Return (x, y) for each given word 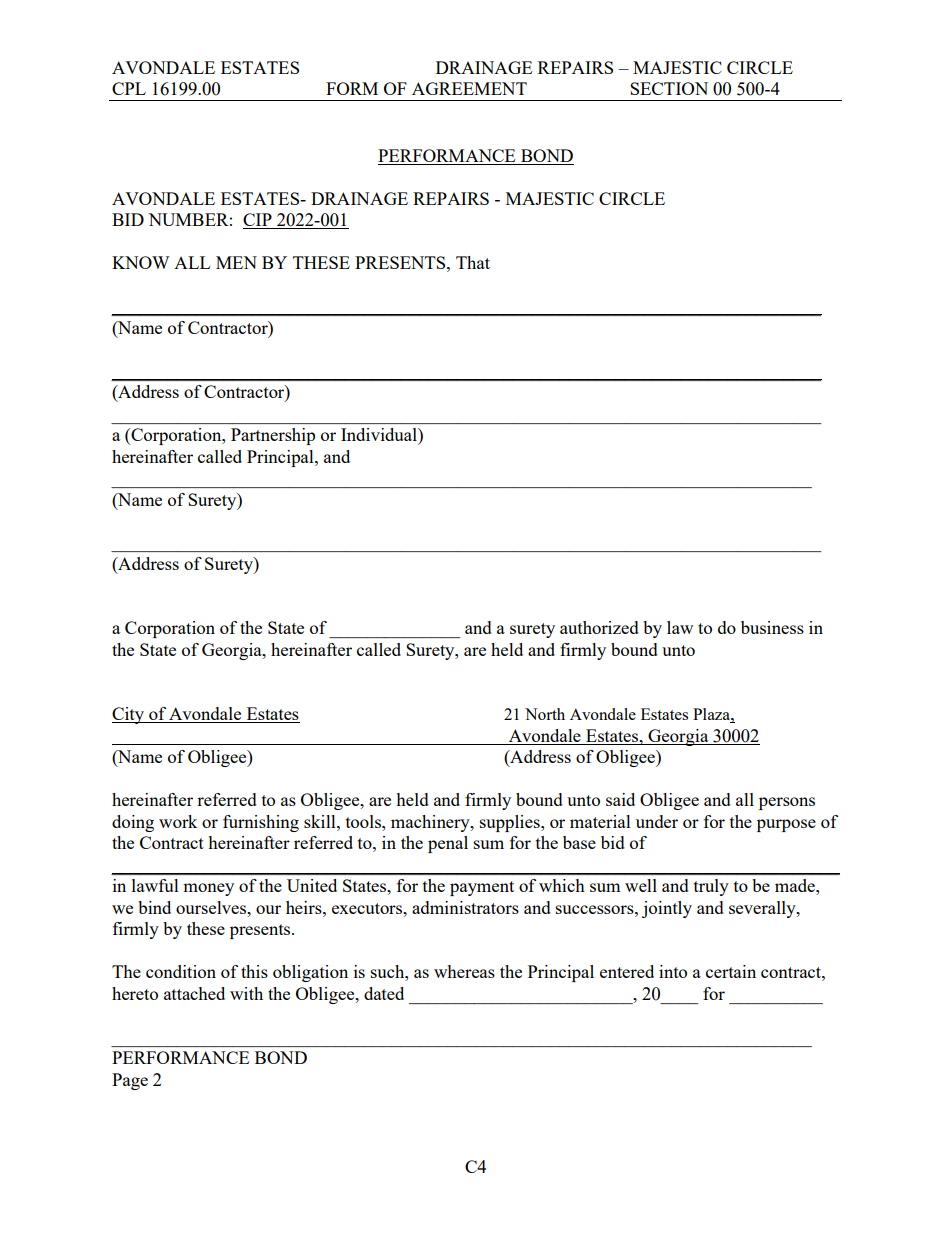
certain (731, 971)
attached (194, 993)
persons (787, 803)
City (129, 715)
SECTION (669, 88)
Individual (380, 434)
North (545, 714)
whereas (464, 971)
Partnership (273, 436)
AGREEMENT (469, 88)
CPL (129, 88)
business (772, 627)
